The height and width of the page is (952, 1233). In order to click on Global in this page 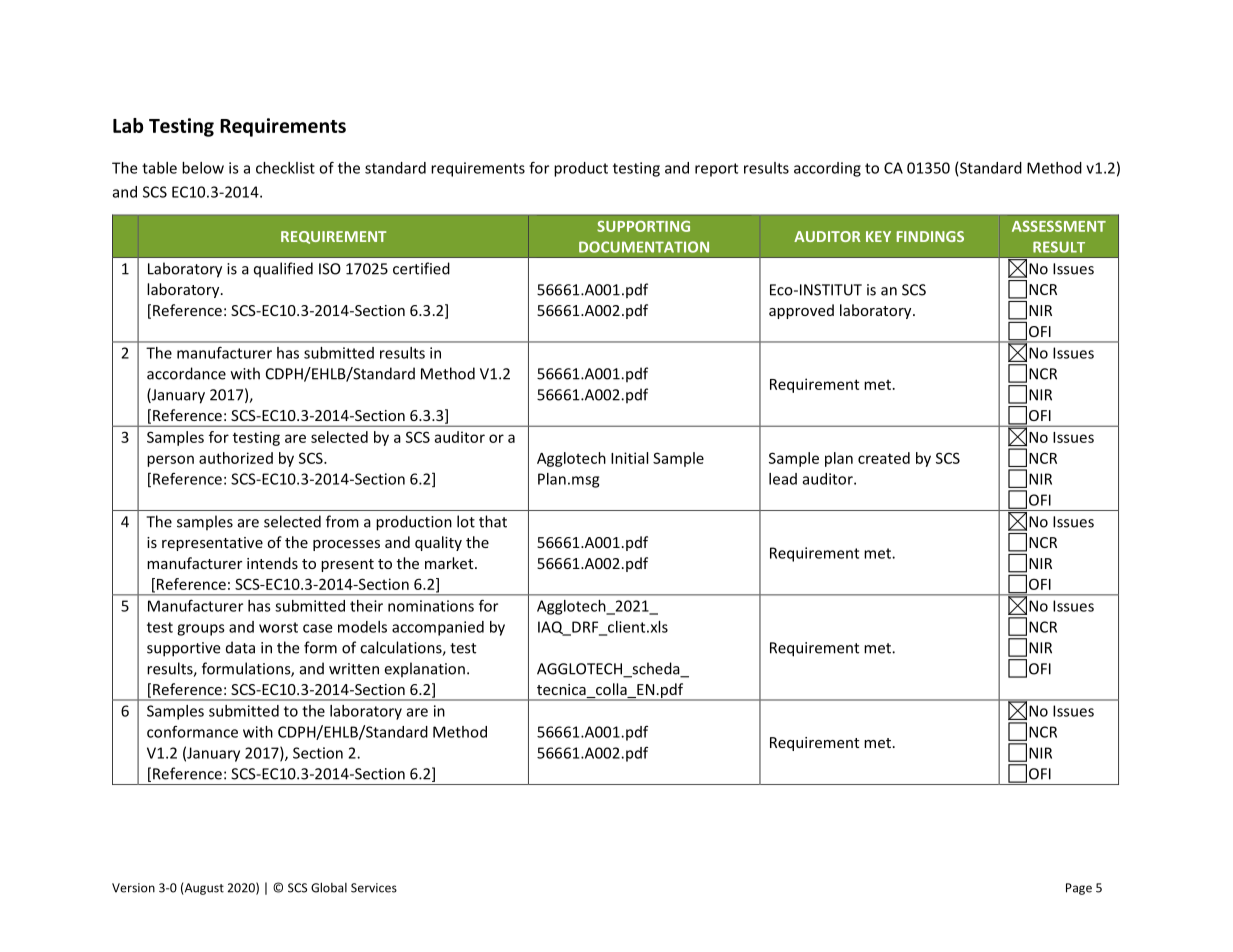, I will do `click(329, 887)`.
